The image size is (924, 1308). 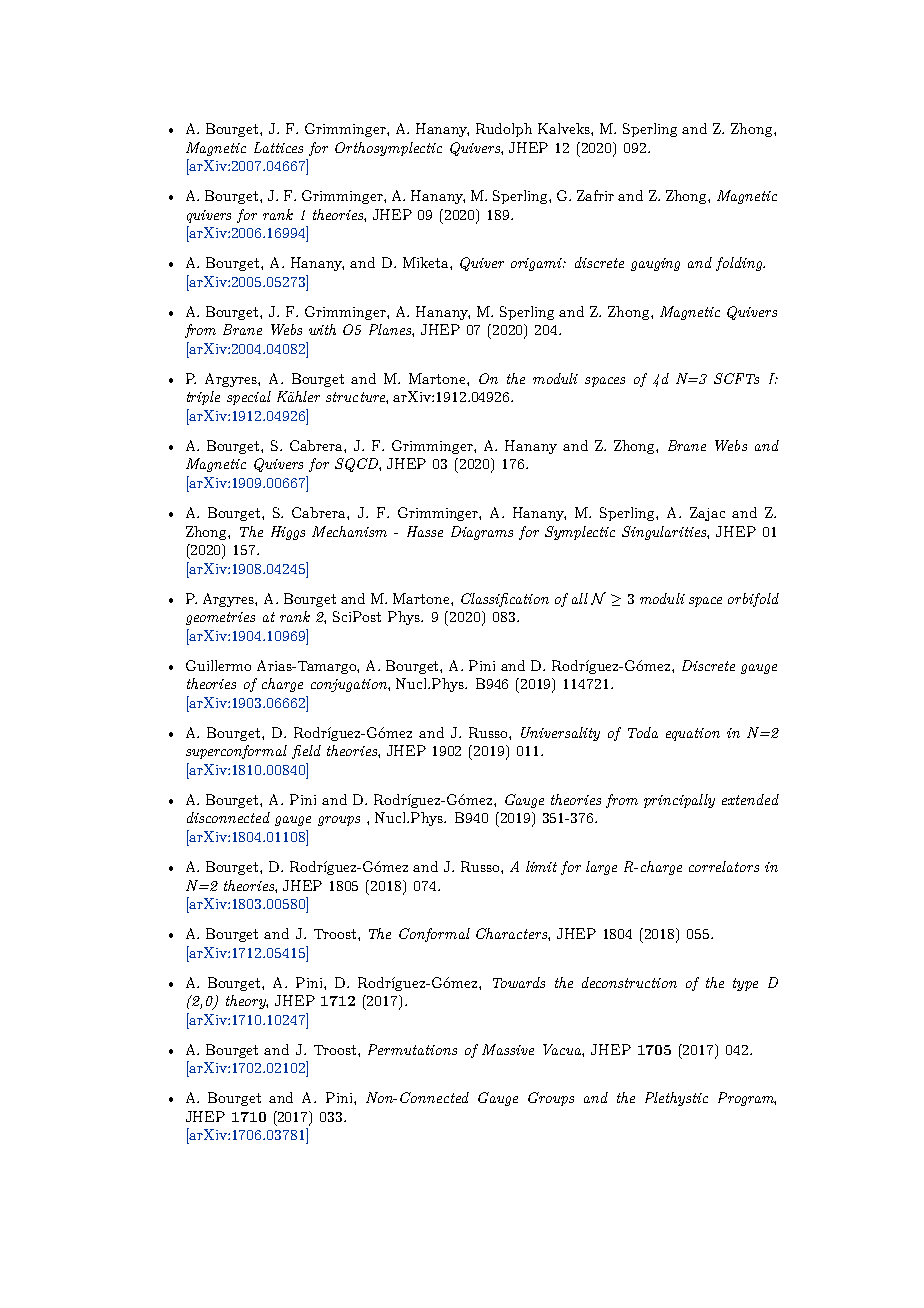 What do you see at coordinates (629, 982) in the page?
I see `deconstruction` at bounding box center [629, 982].
